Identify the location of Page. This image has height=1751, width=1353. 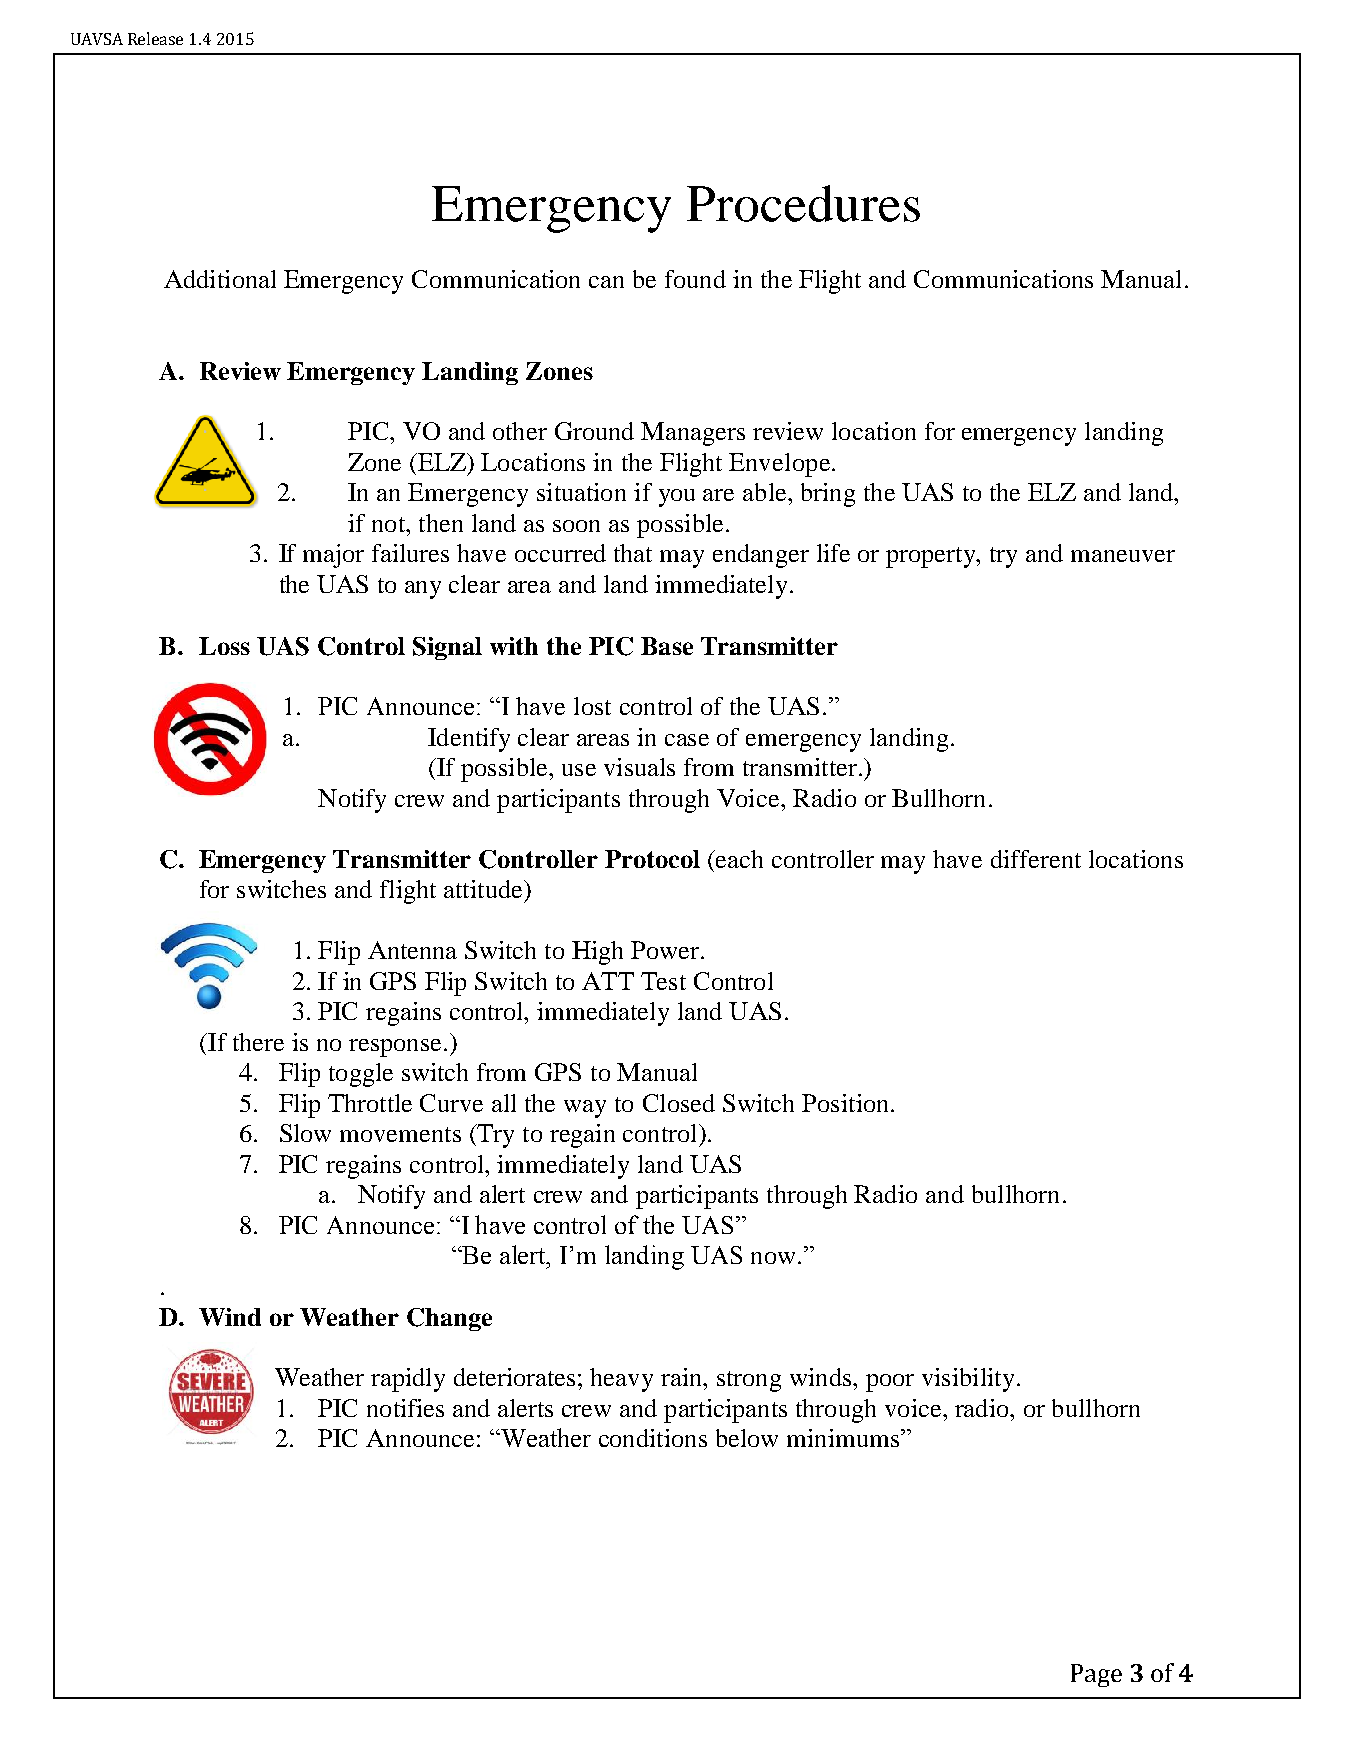
(1096, 1675).
